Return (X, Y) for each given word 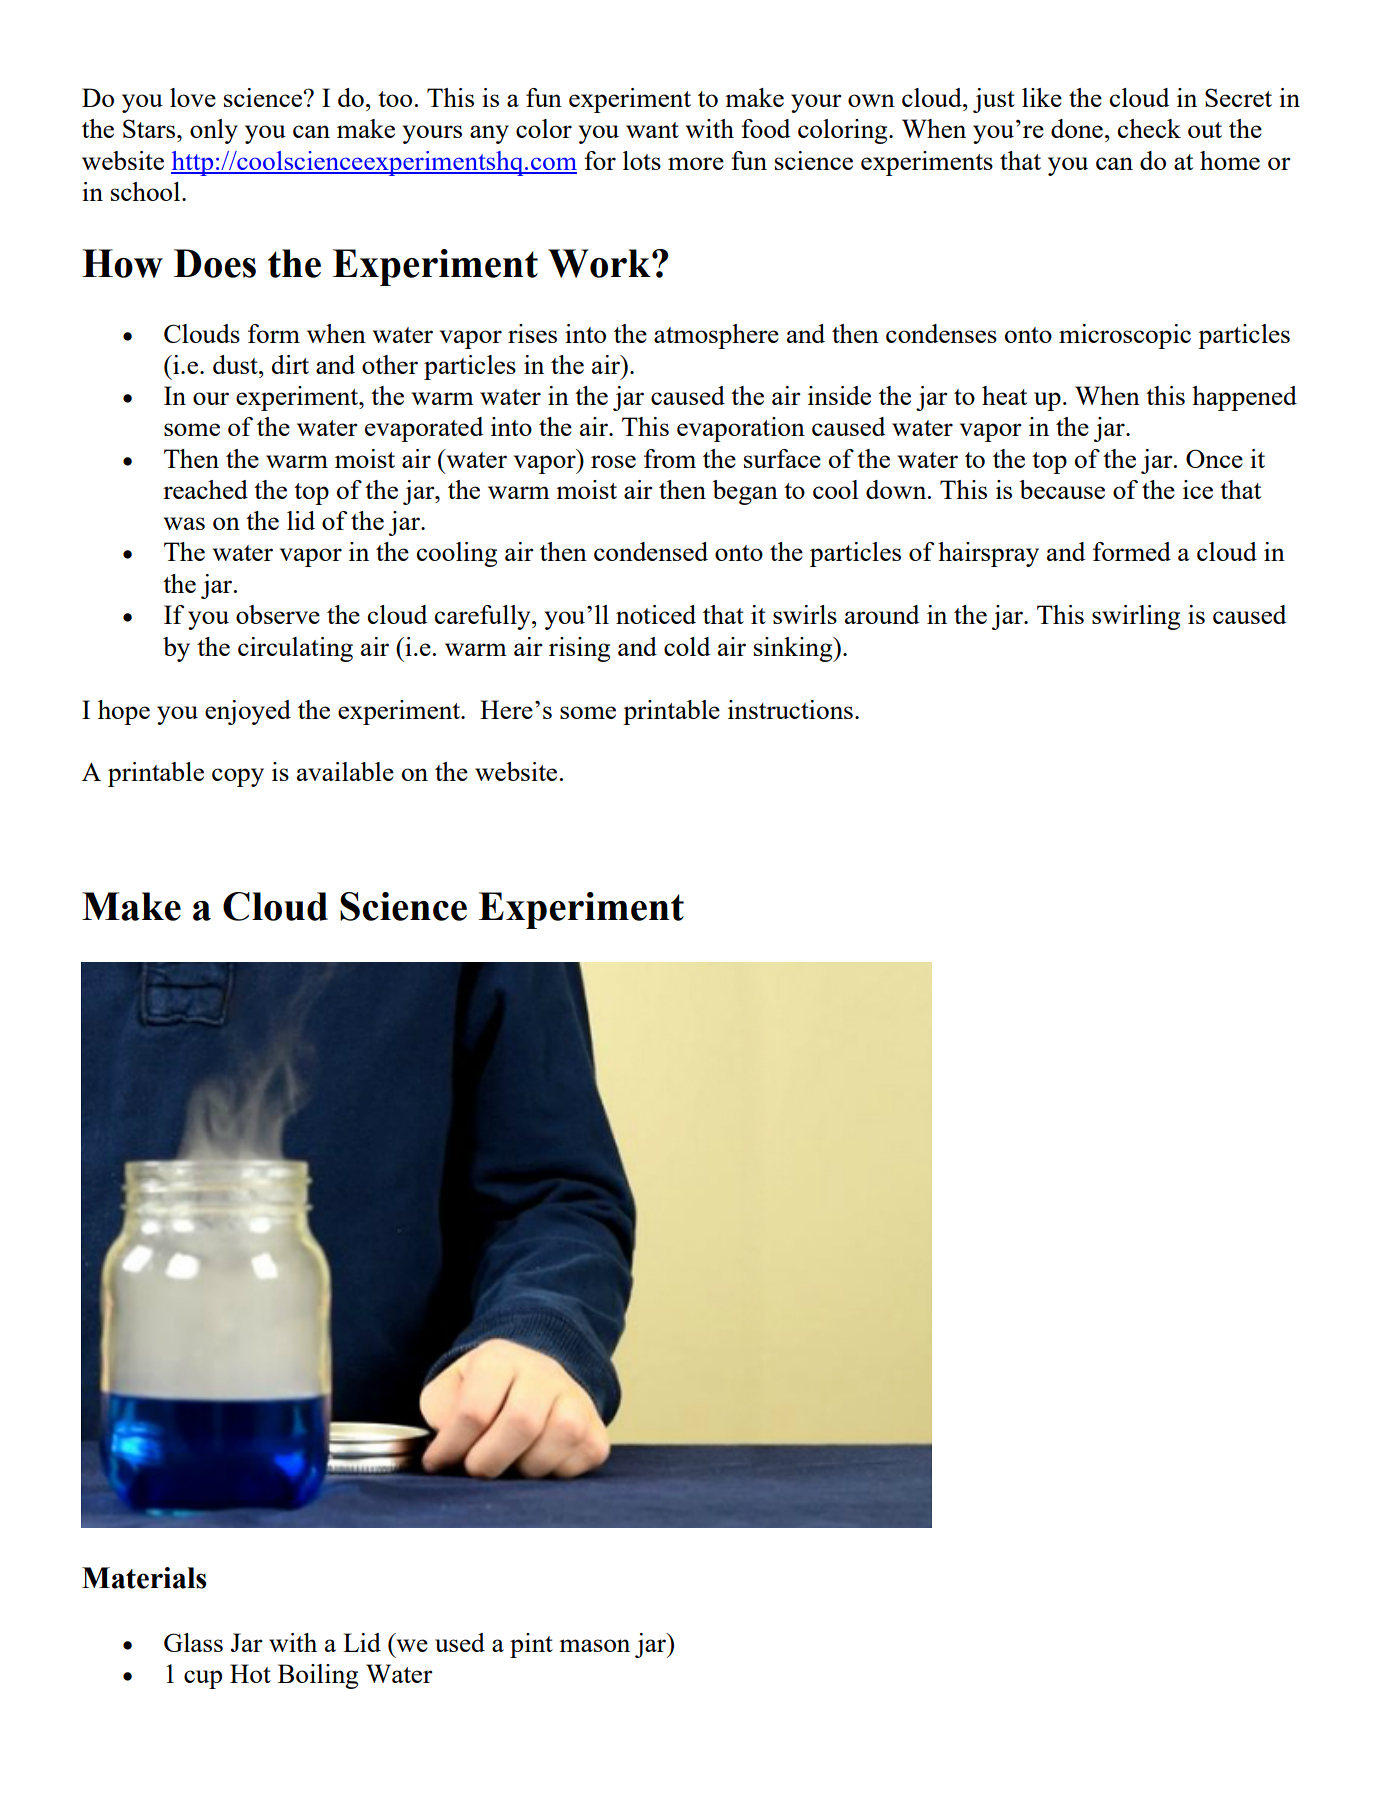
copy (238, 777)
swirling (1136, 617)
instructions (790, 709)
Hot (250, 1673)
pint (531, 1645)
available (345, 771)
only (214, 131)
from (670, 458)
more (696, 163)
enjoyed (248, 712)
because (1062, 489)
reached (205, 489)
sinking (794, 649)
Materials (144, 1578)
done (1077, 128)
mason (594, 1645)
